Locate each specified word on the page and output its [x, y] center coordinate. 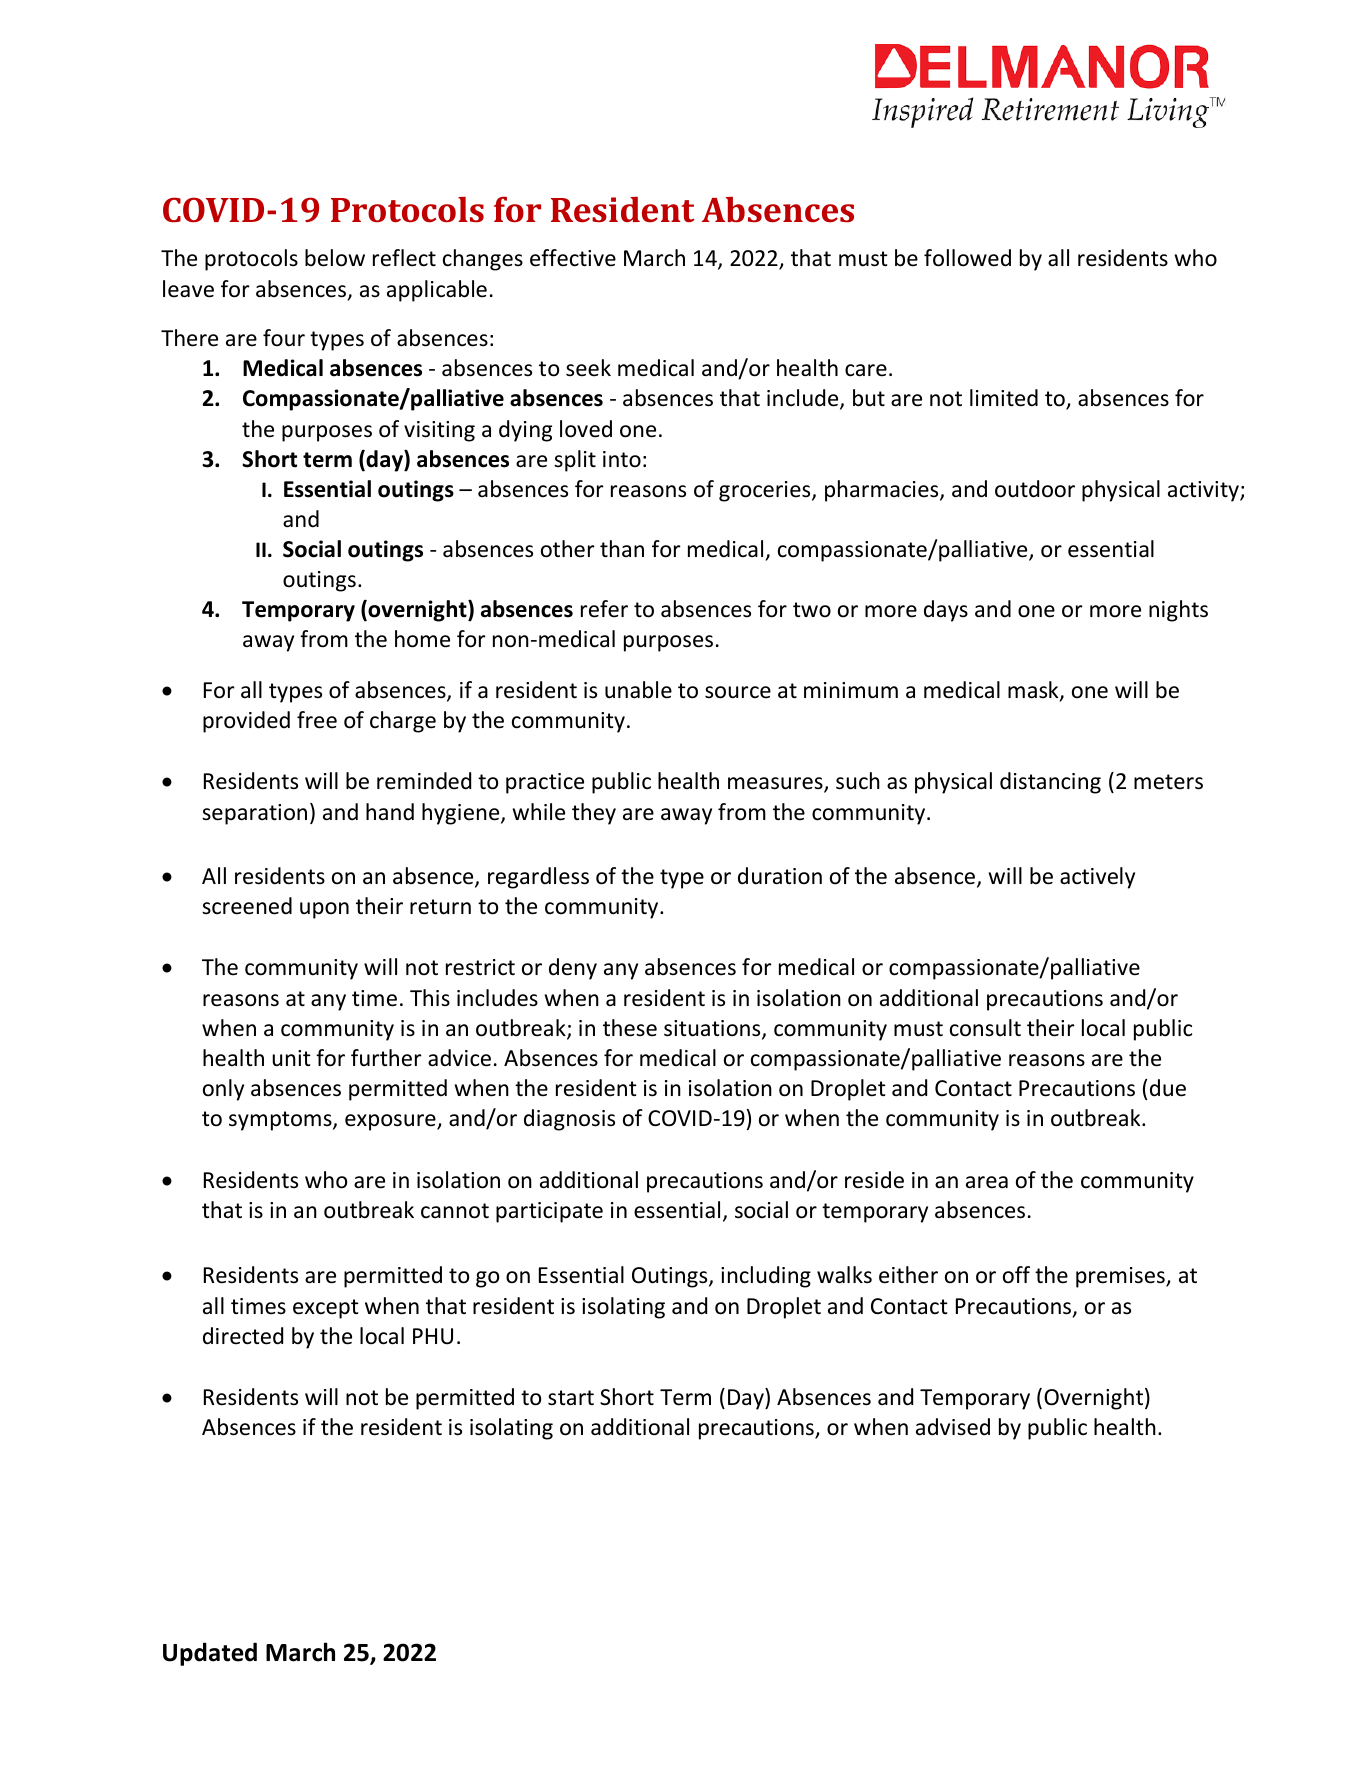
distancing [1050, 783]
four [284, 338]
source [738, 692]
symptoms [281, 1121]
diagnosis [569, 1120]
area [987, 1182]
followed [967, 258]
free [317, 720]
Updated [210, 1654]
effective [573, 258]
